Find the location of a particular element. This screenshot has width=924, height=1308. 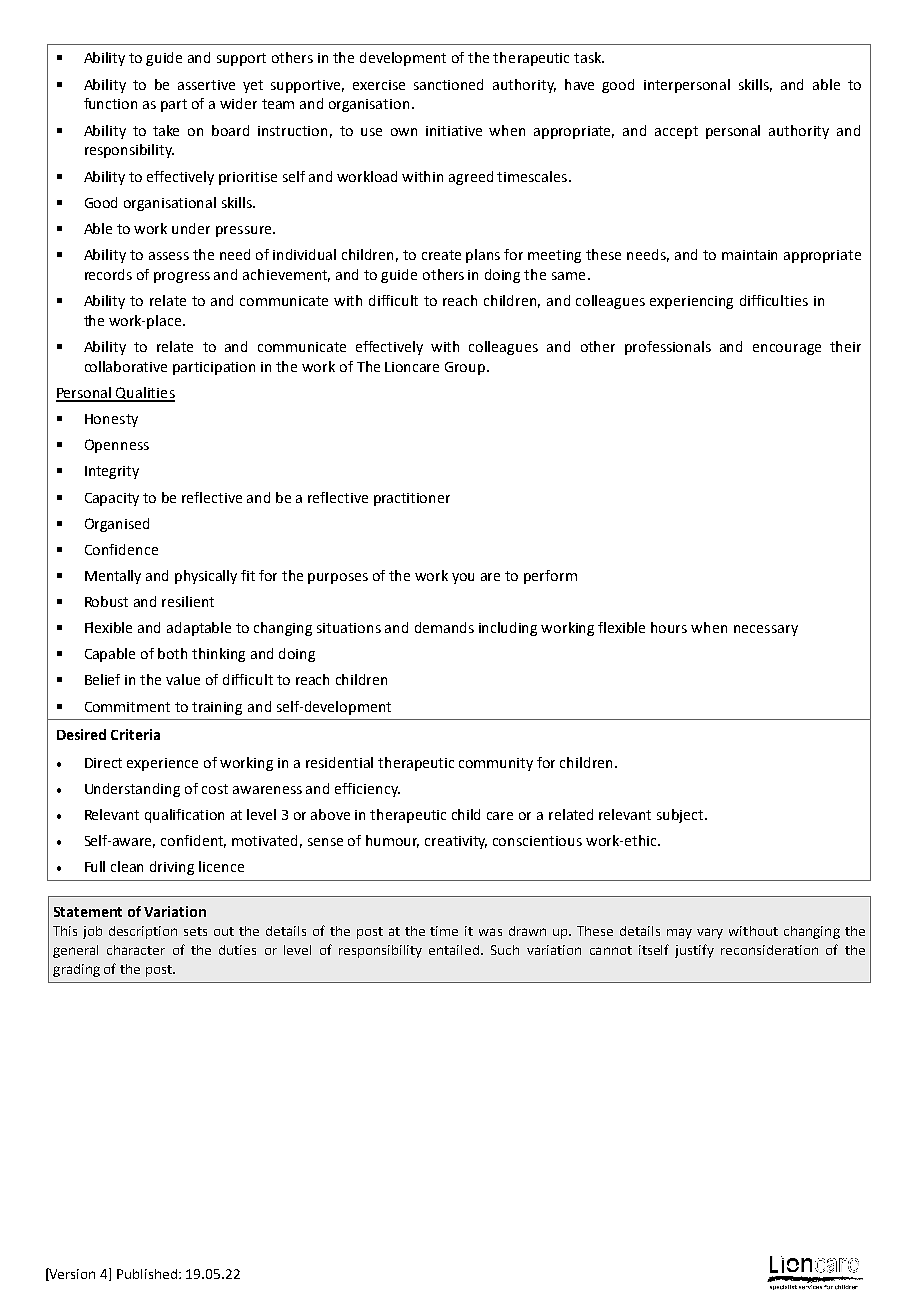

encourage is located at coordinates (787, 349).
